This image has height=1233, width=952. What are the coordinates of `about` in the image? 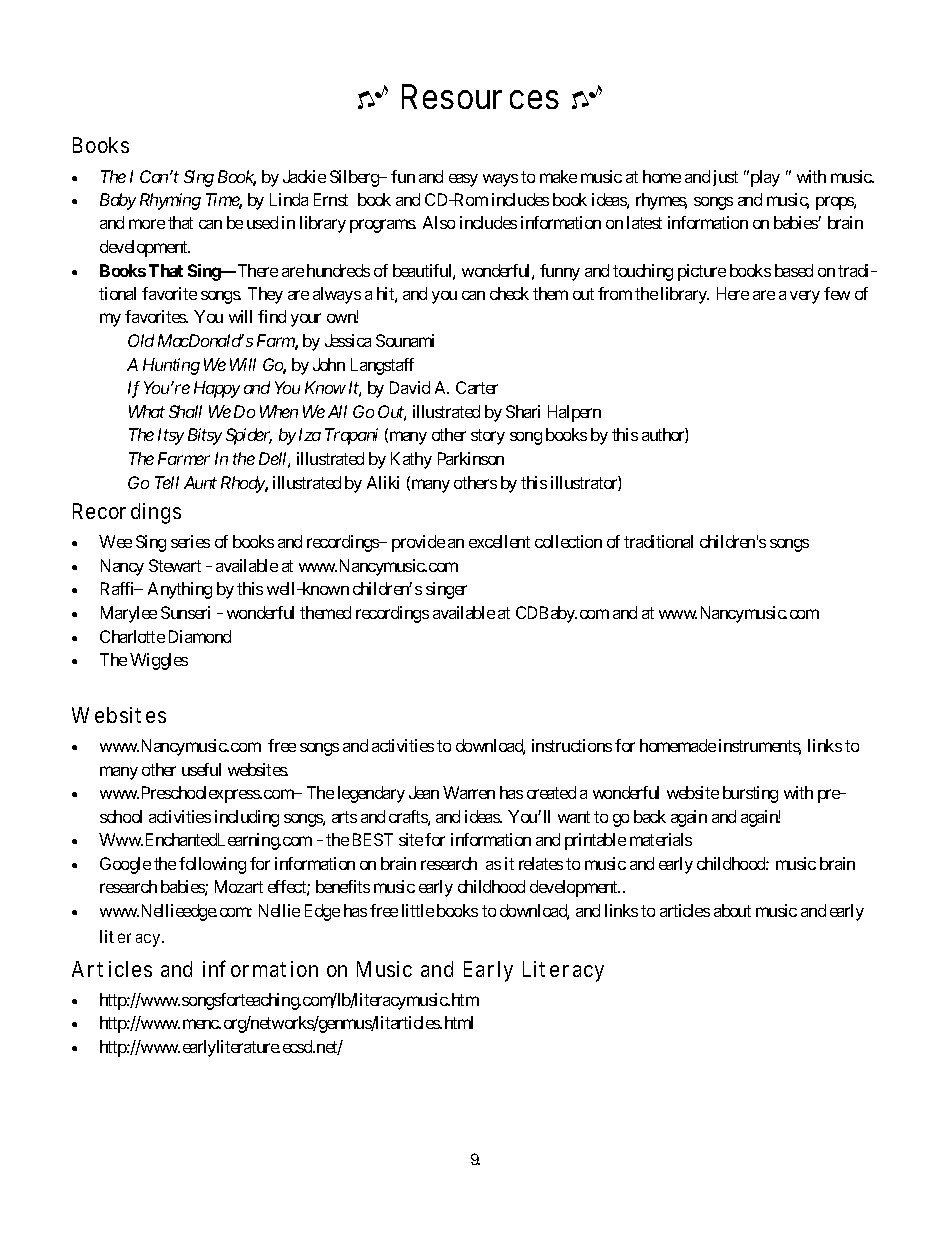 It's located at (732, 910).
